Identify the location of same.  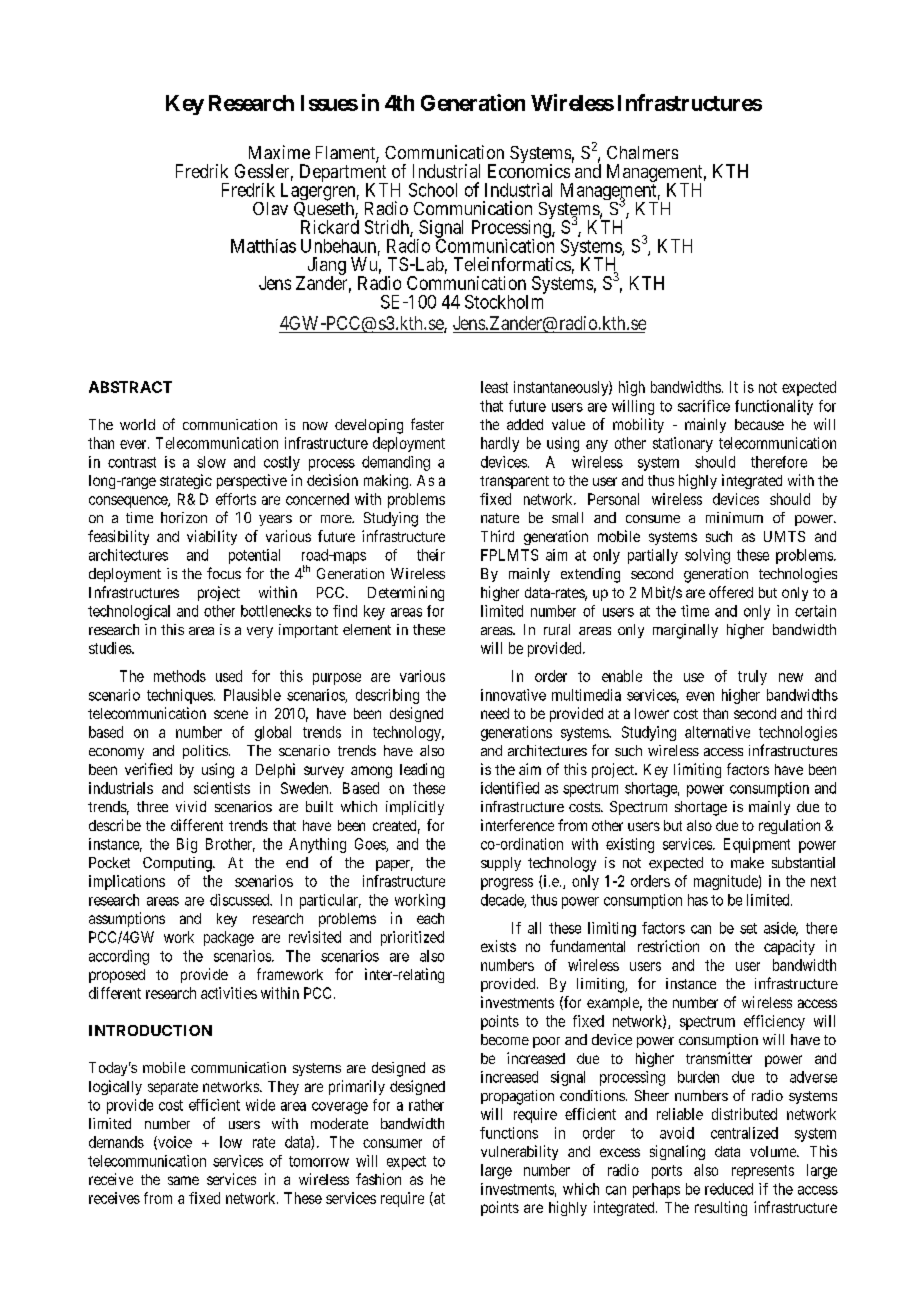
(183, 1180).
